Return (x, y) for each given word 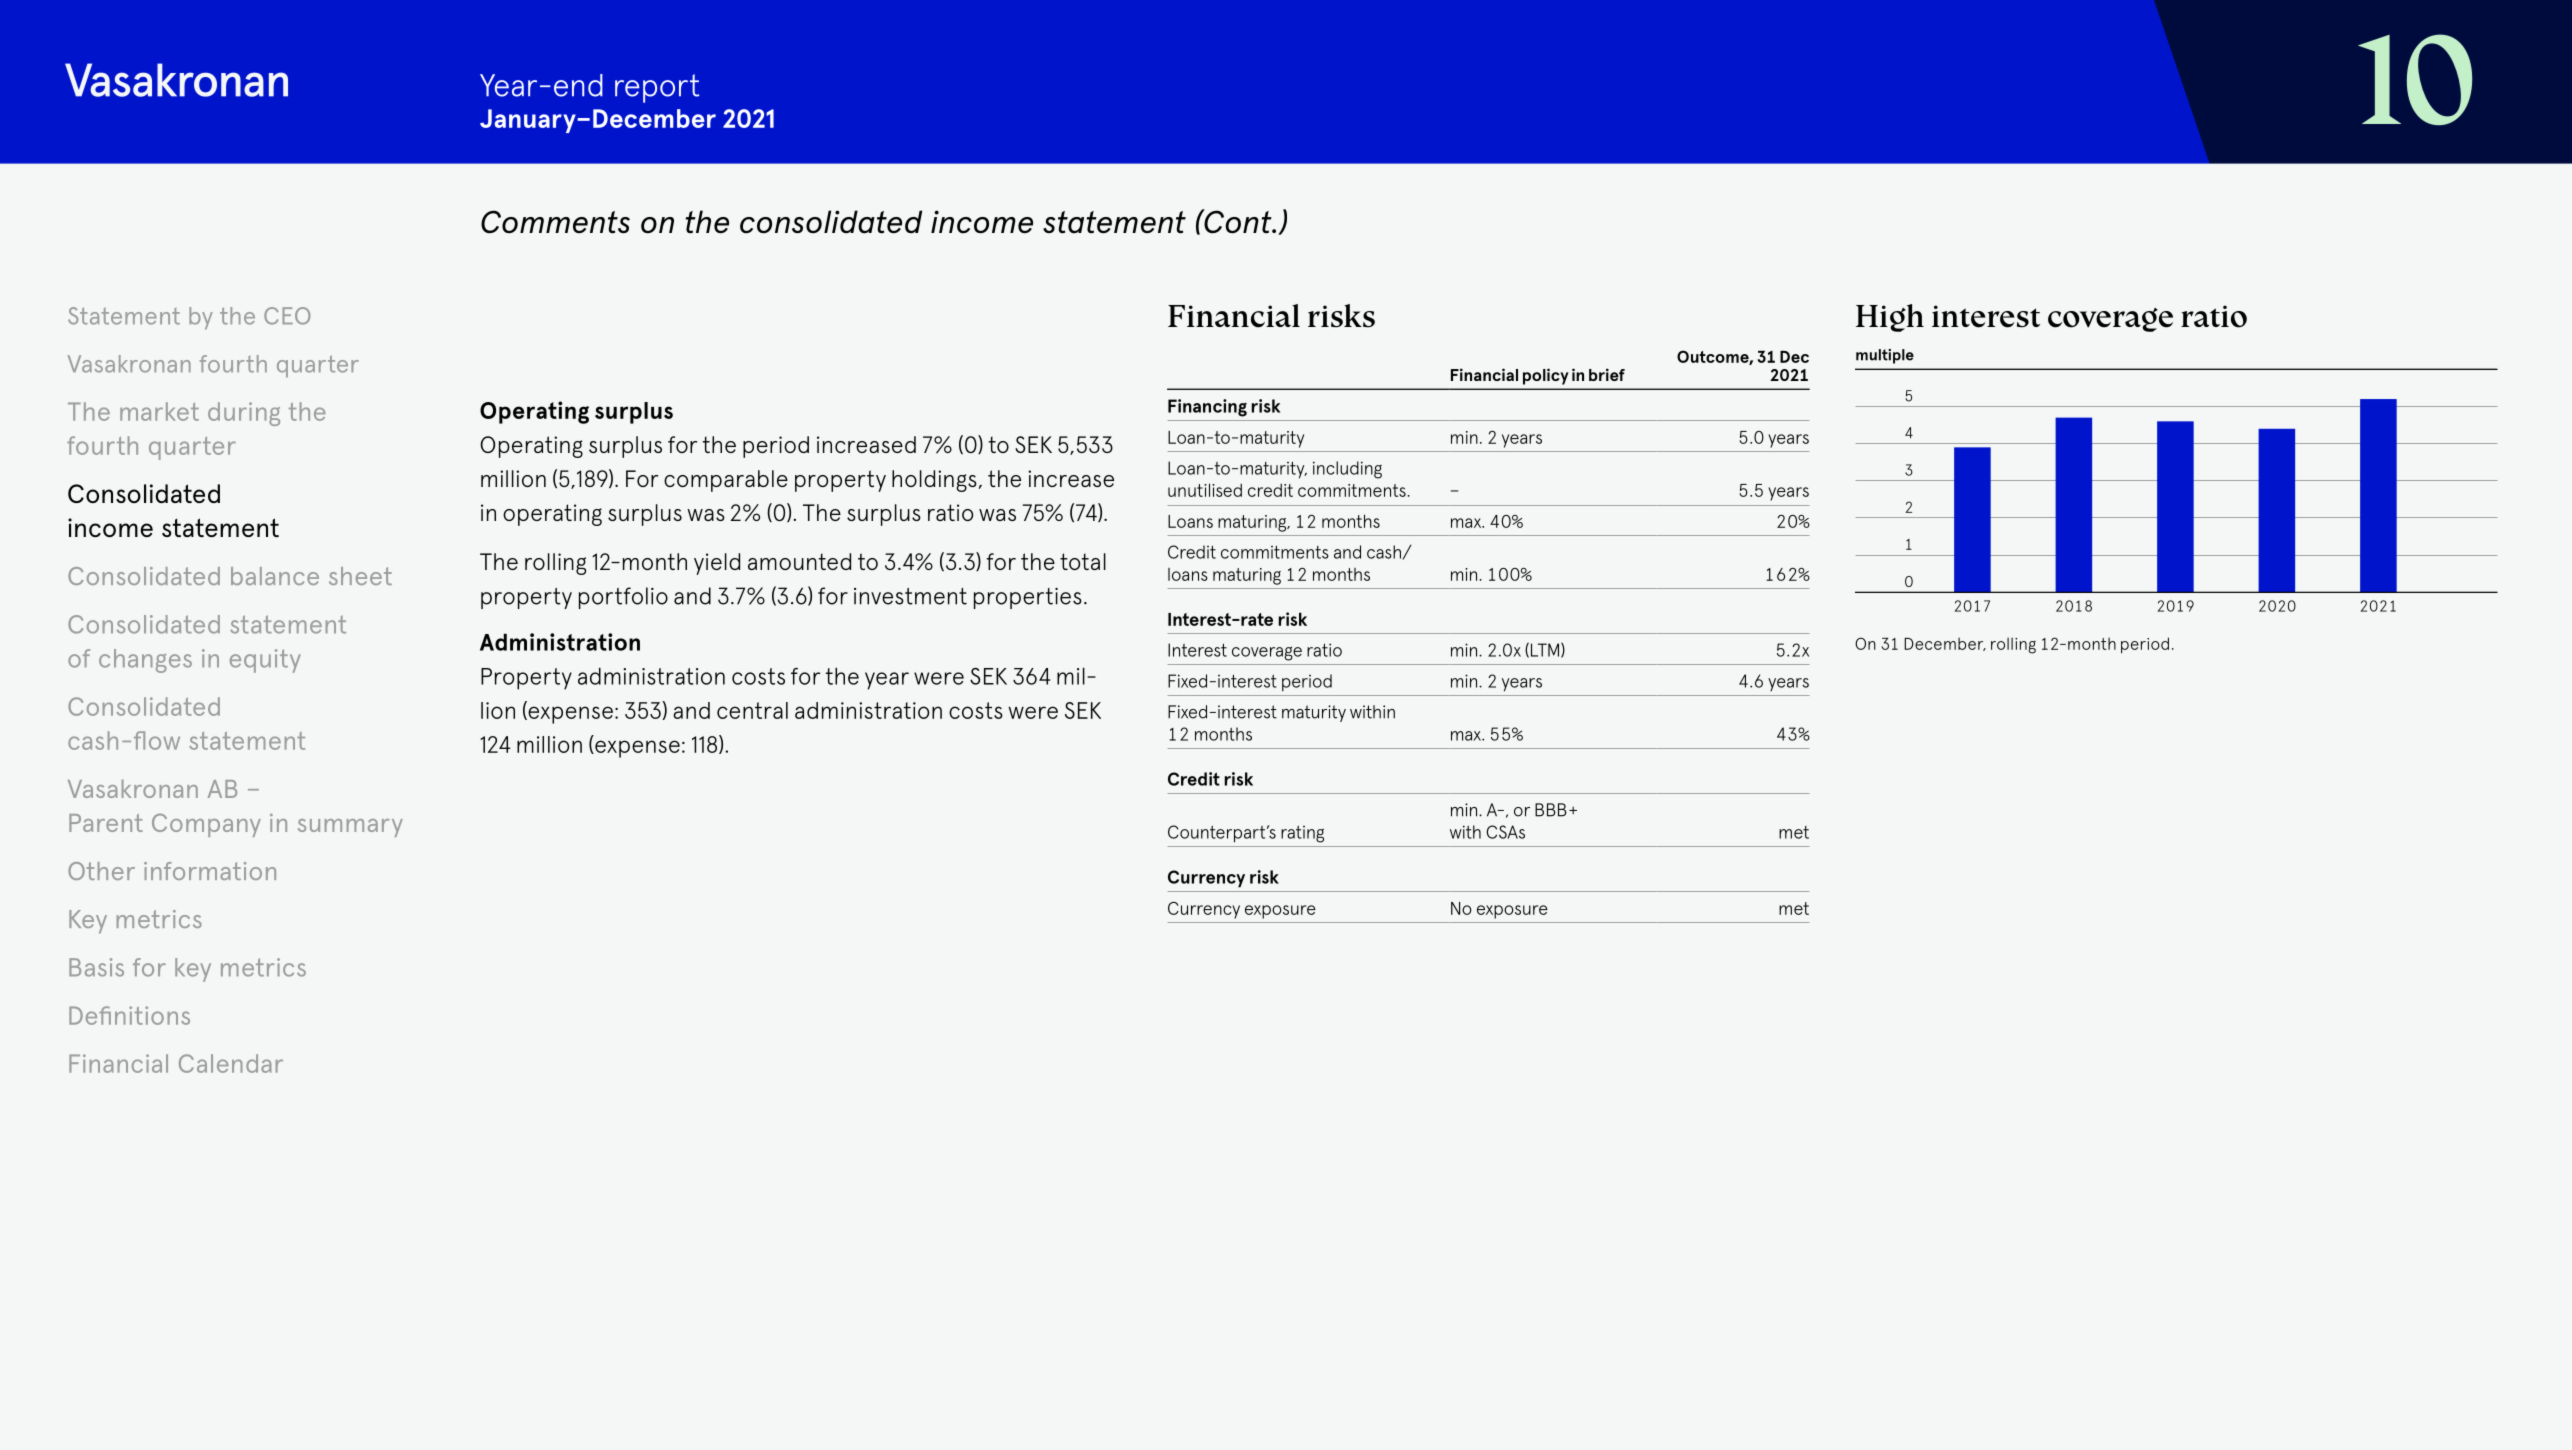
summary (350, 828)
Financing (1207, 408)
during (244, 414)
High (1890, 318)
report (657, 88)
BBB (1551, 810)
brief (1607, 374)
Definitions (129, 1015)
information (210, 871)
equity (265, 661)
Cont (1238, 221)
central (752, 710)
